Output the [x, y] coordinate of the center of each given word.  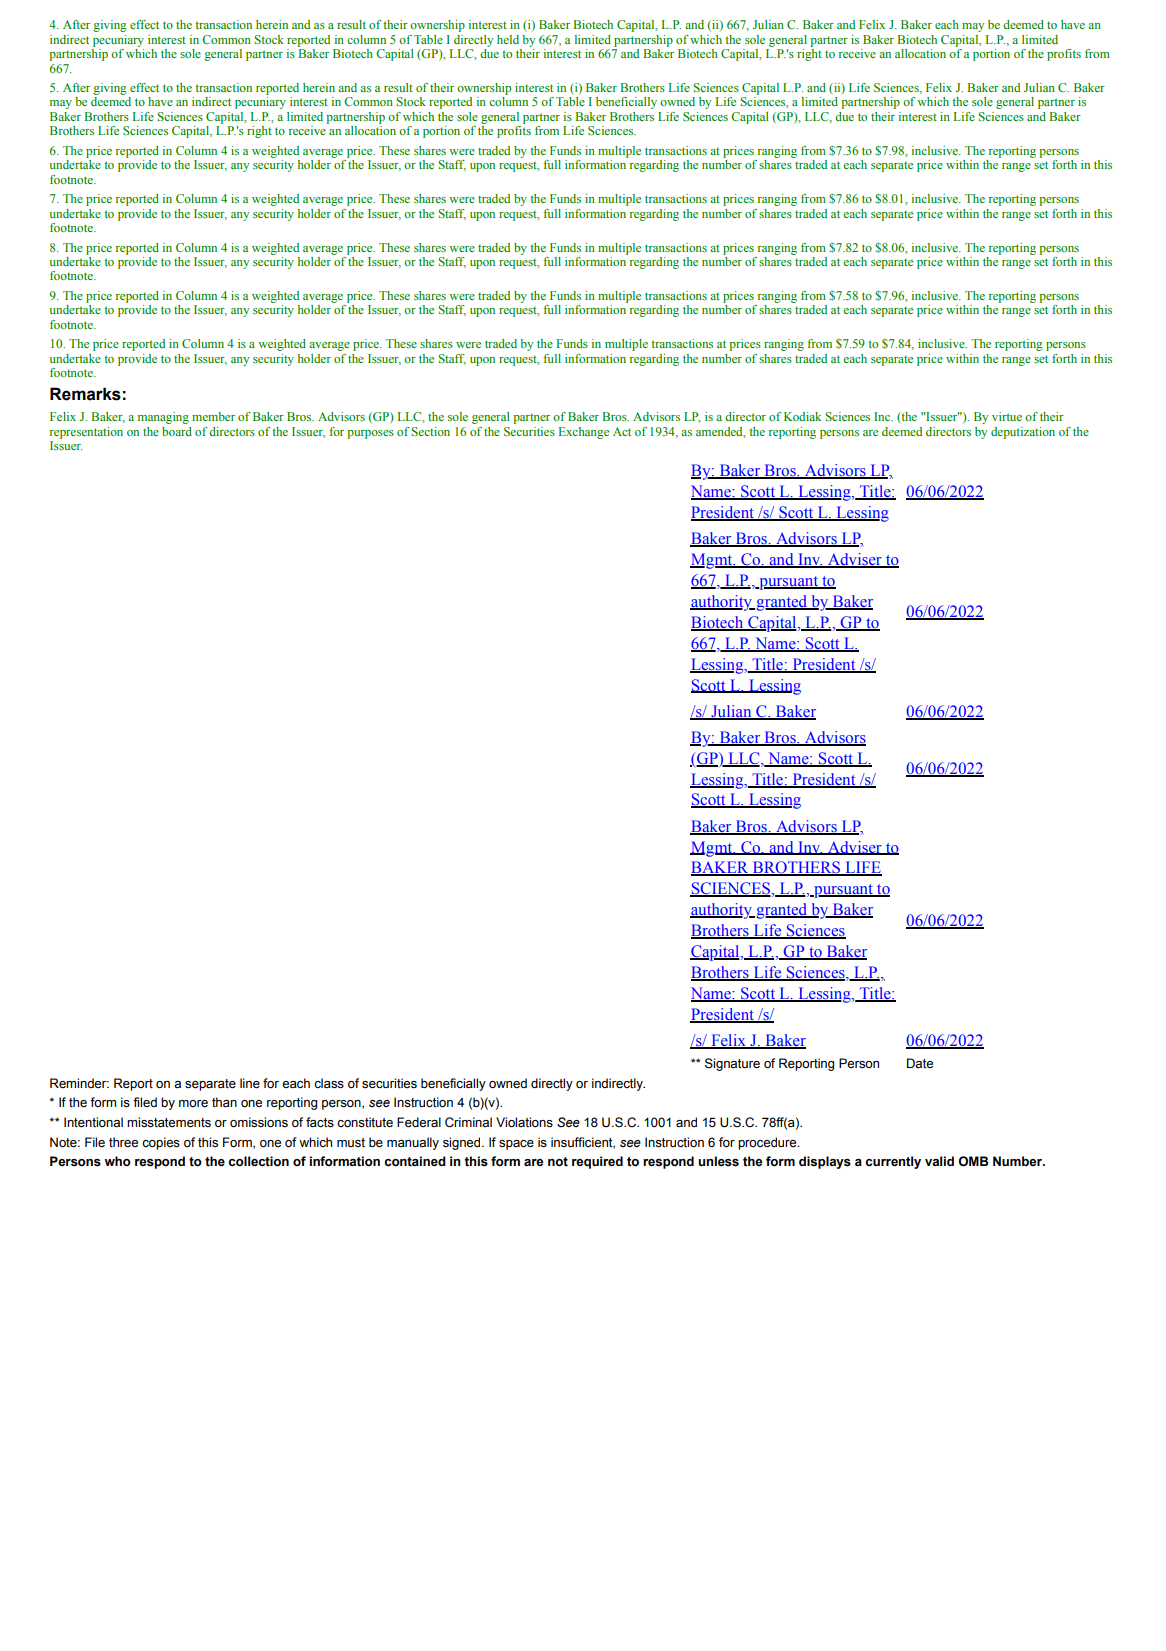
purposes [370, 434]
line [250, 1083]
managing [163, 418]
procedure [768, 1143]
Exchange [584, 433]
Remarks [85, 394]
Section [430, 431]
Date [920, 1063]
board [177, 431]
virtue [1007, 416]
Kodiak [802, 416]
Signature [732, 1064]
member [213, 416]
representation [86, 433]
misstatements [169, 1122]
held [508, 39]
